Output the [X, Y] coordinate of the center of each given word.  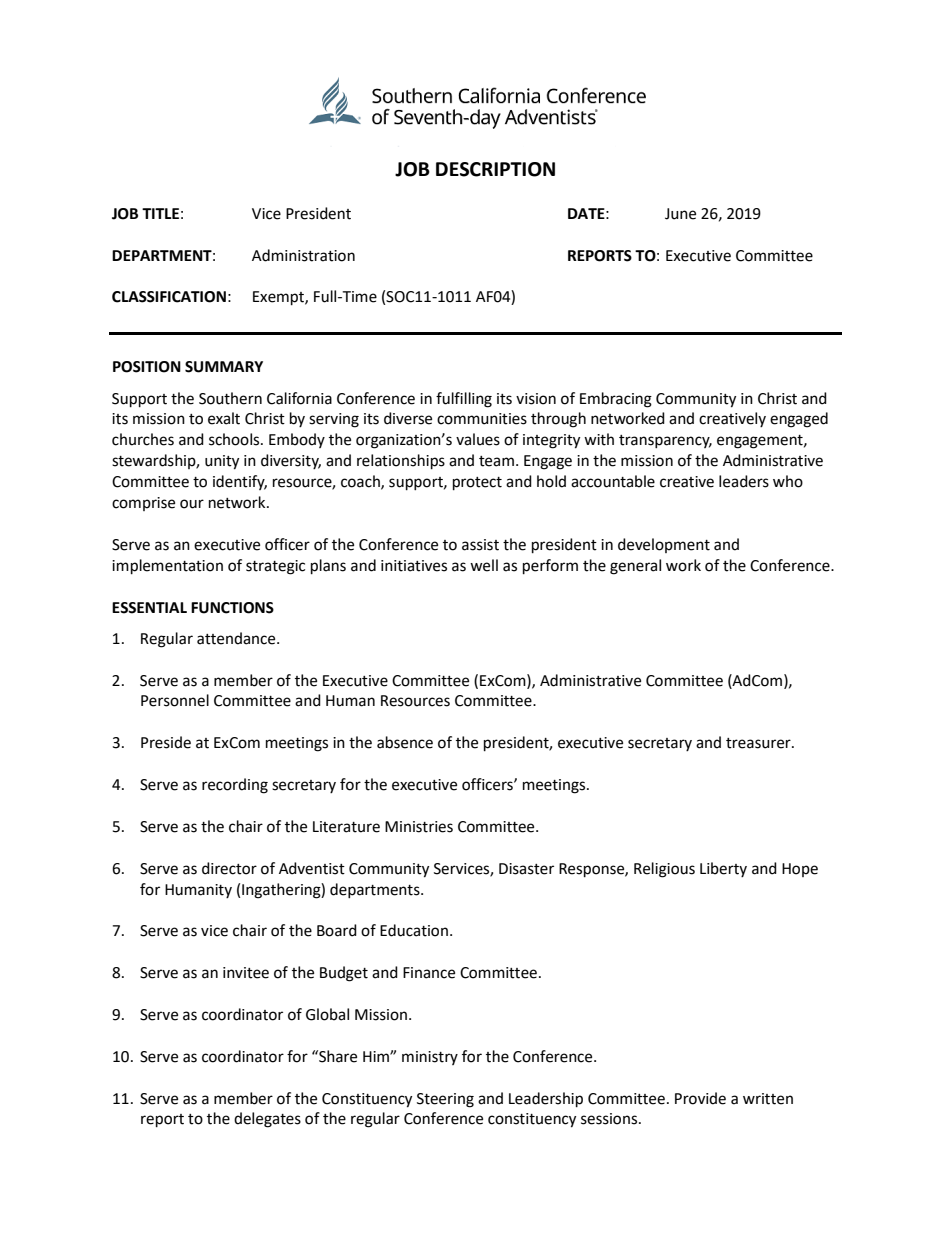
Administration [303, 255]
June [680, 214]
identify [240, 482]
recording [235, 786]
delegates [267, 1120]
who [788, 481]
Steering [445, 1100]
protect [477, 484]
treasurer [759, 743]
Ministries [419, 827]
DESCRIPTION [495, 169]
